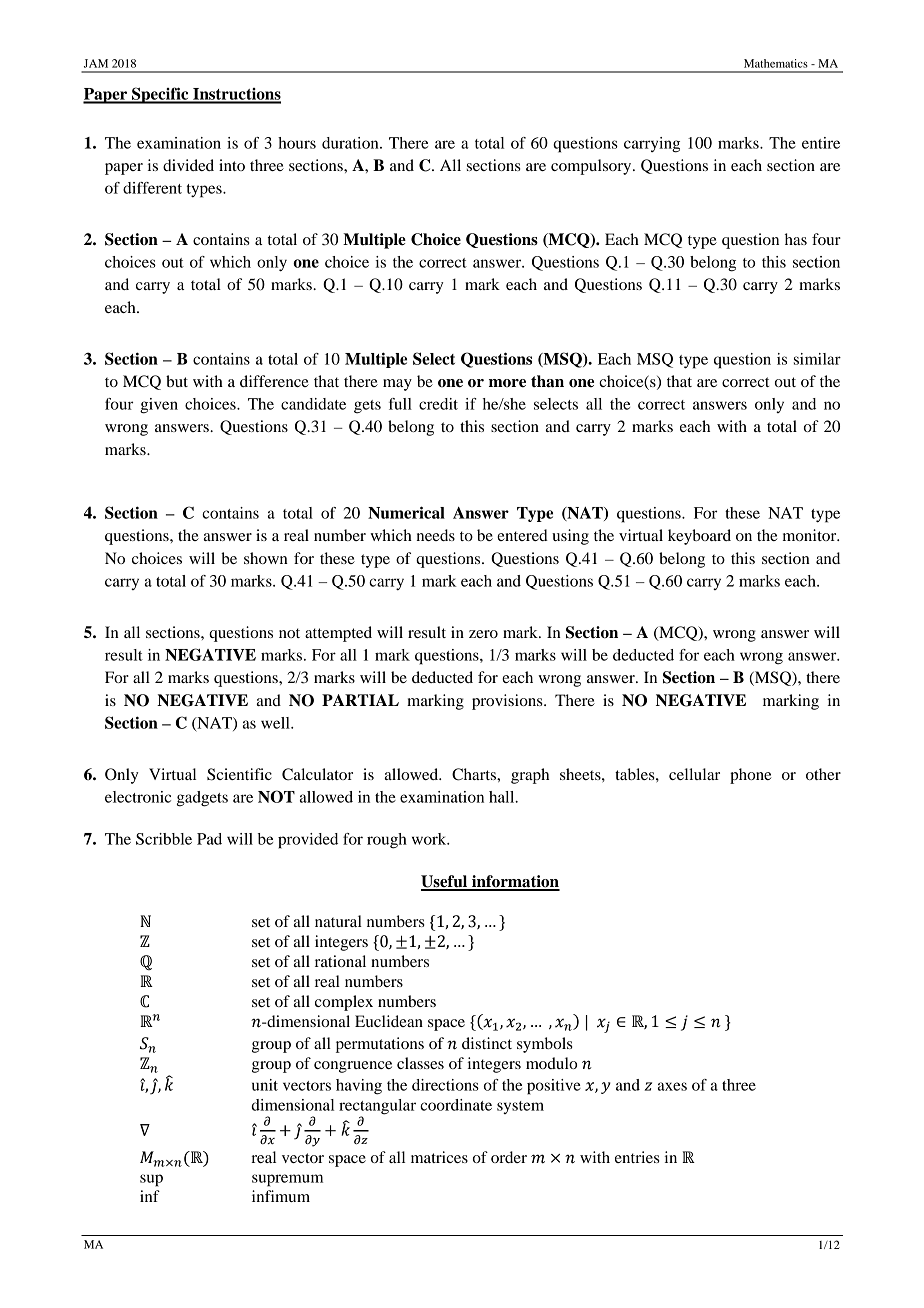 This document has width=924, height=1308. I want to click on duration, so click(351, 143).
